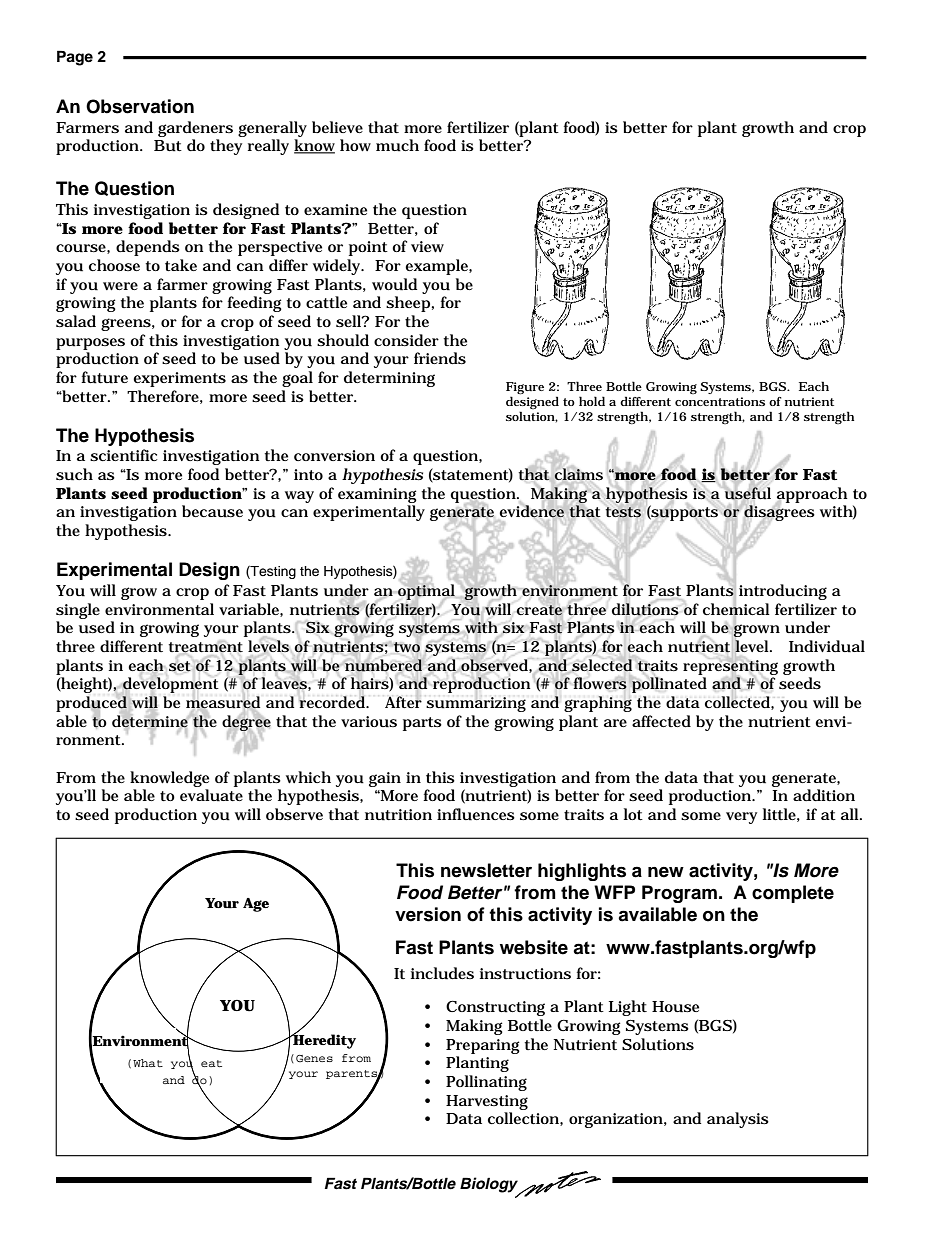 The image size is (952, 1233). Describe the element at coordinates (486, 1083) in the screenshot. I see `Pollinating` at that location.
